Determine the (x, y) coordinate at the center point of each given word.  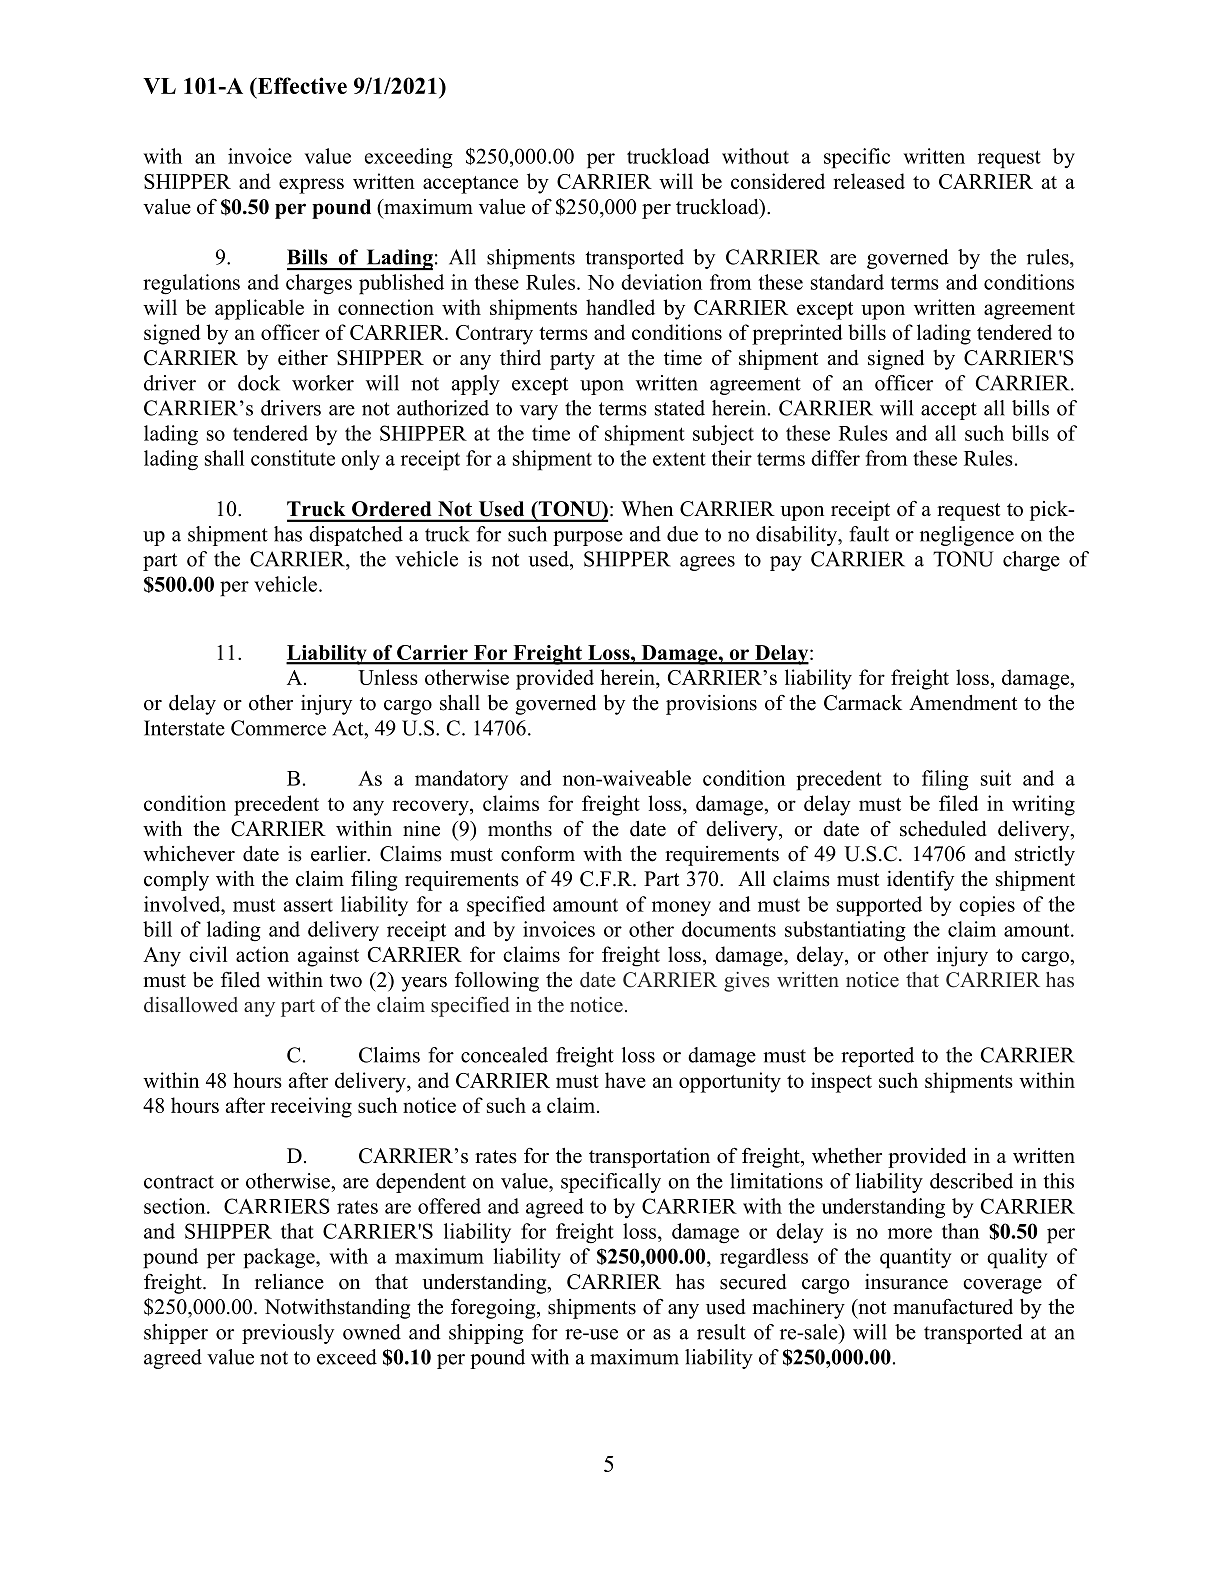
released (869, 181)
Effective (301, 87)
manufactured (953, 1307)
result (721, 1332)
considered (778, 181)
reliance (289, 1282)
